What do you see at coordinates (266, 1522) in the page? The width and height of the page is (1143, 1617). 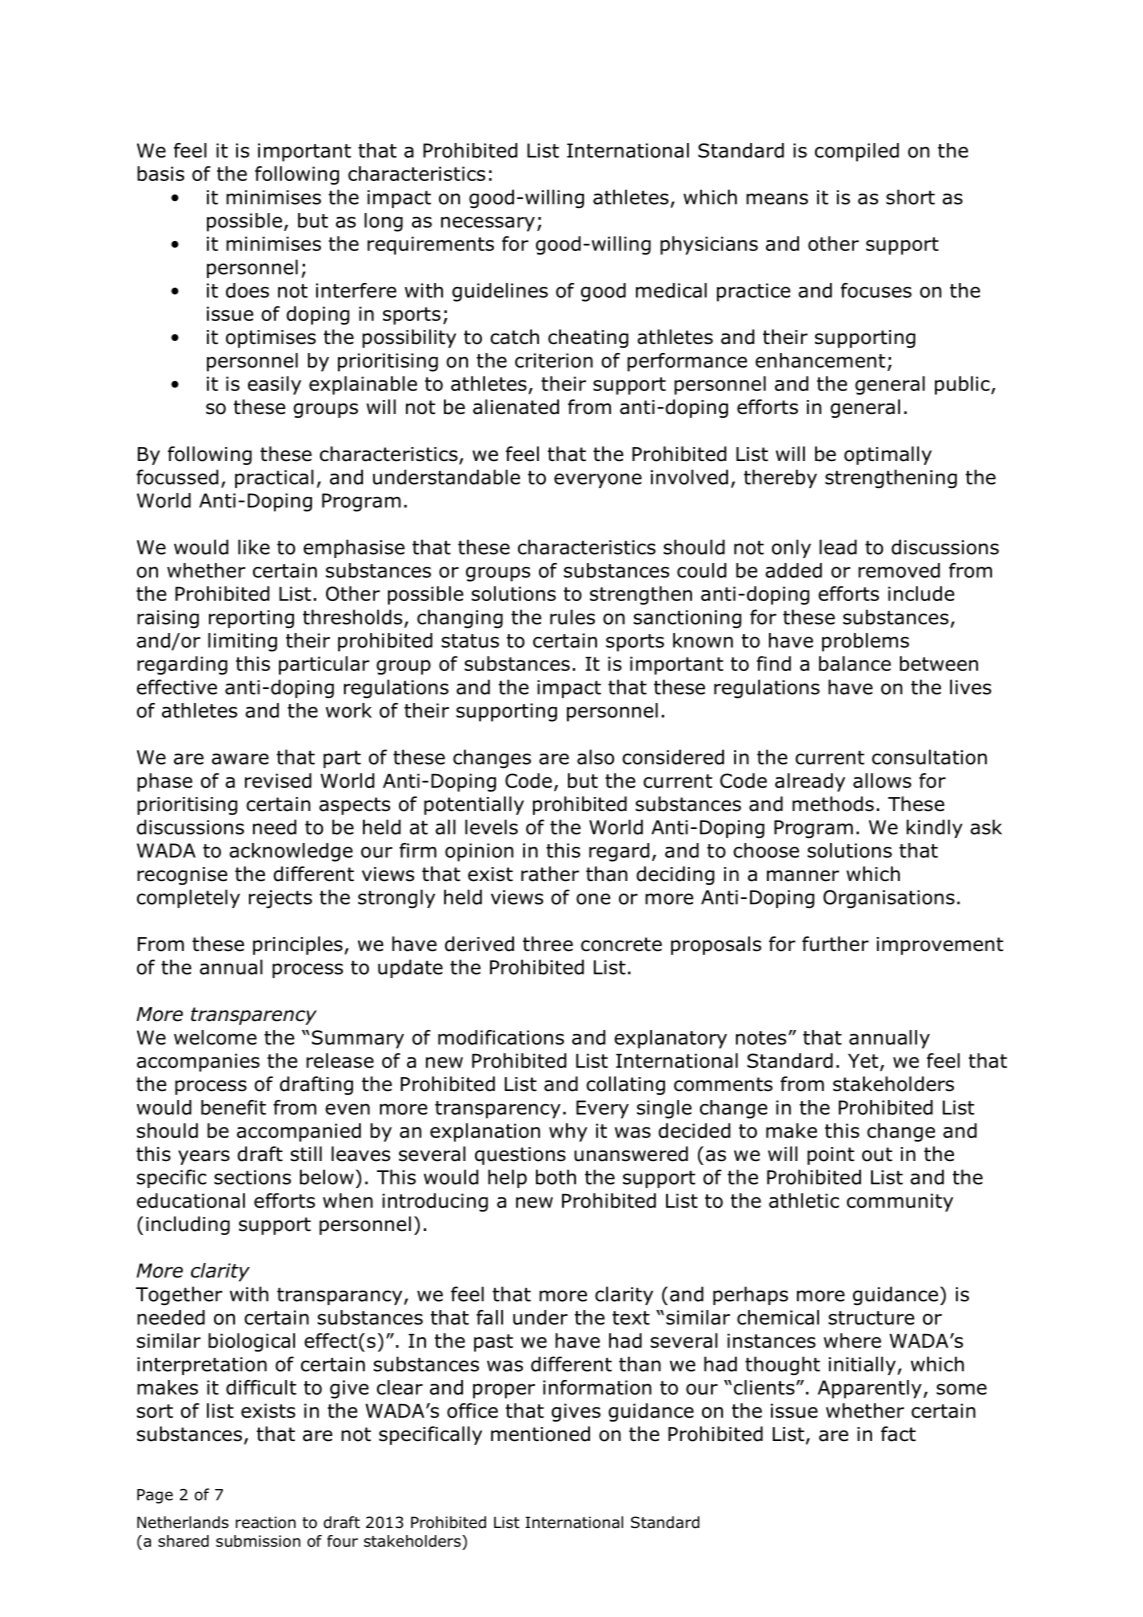 I see `reaction` at bounding box center [266, 1522].
